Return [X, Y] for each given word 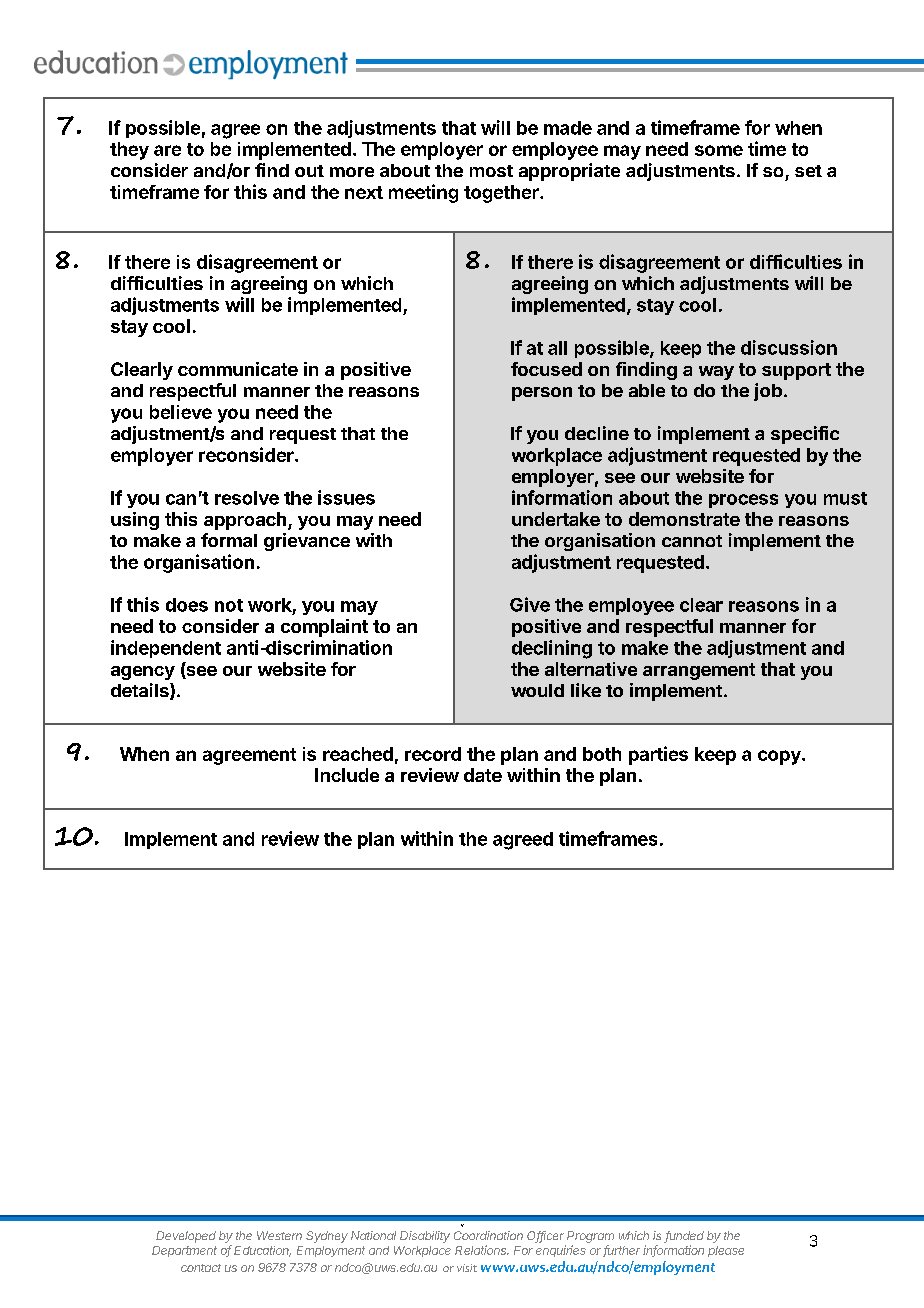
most [491, 171]
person [542, 394]
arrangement [699, 671]
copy [780, 757]
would [537, 690]
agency [143, 673]
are [167, 150]
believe [181, 412]
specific [805, 435]
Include [347, 775]
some [719, 150]
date [483, 775]
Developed [186, 1237]
